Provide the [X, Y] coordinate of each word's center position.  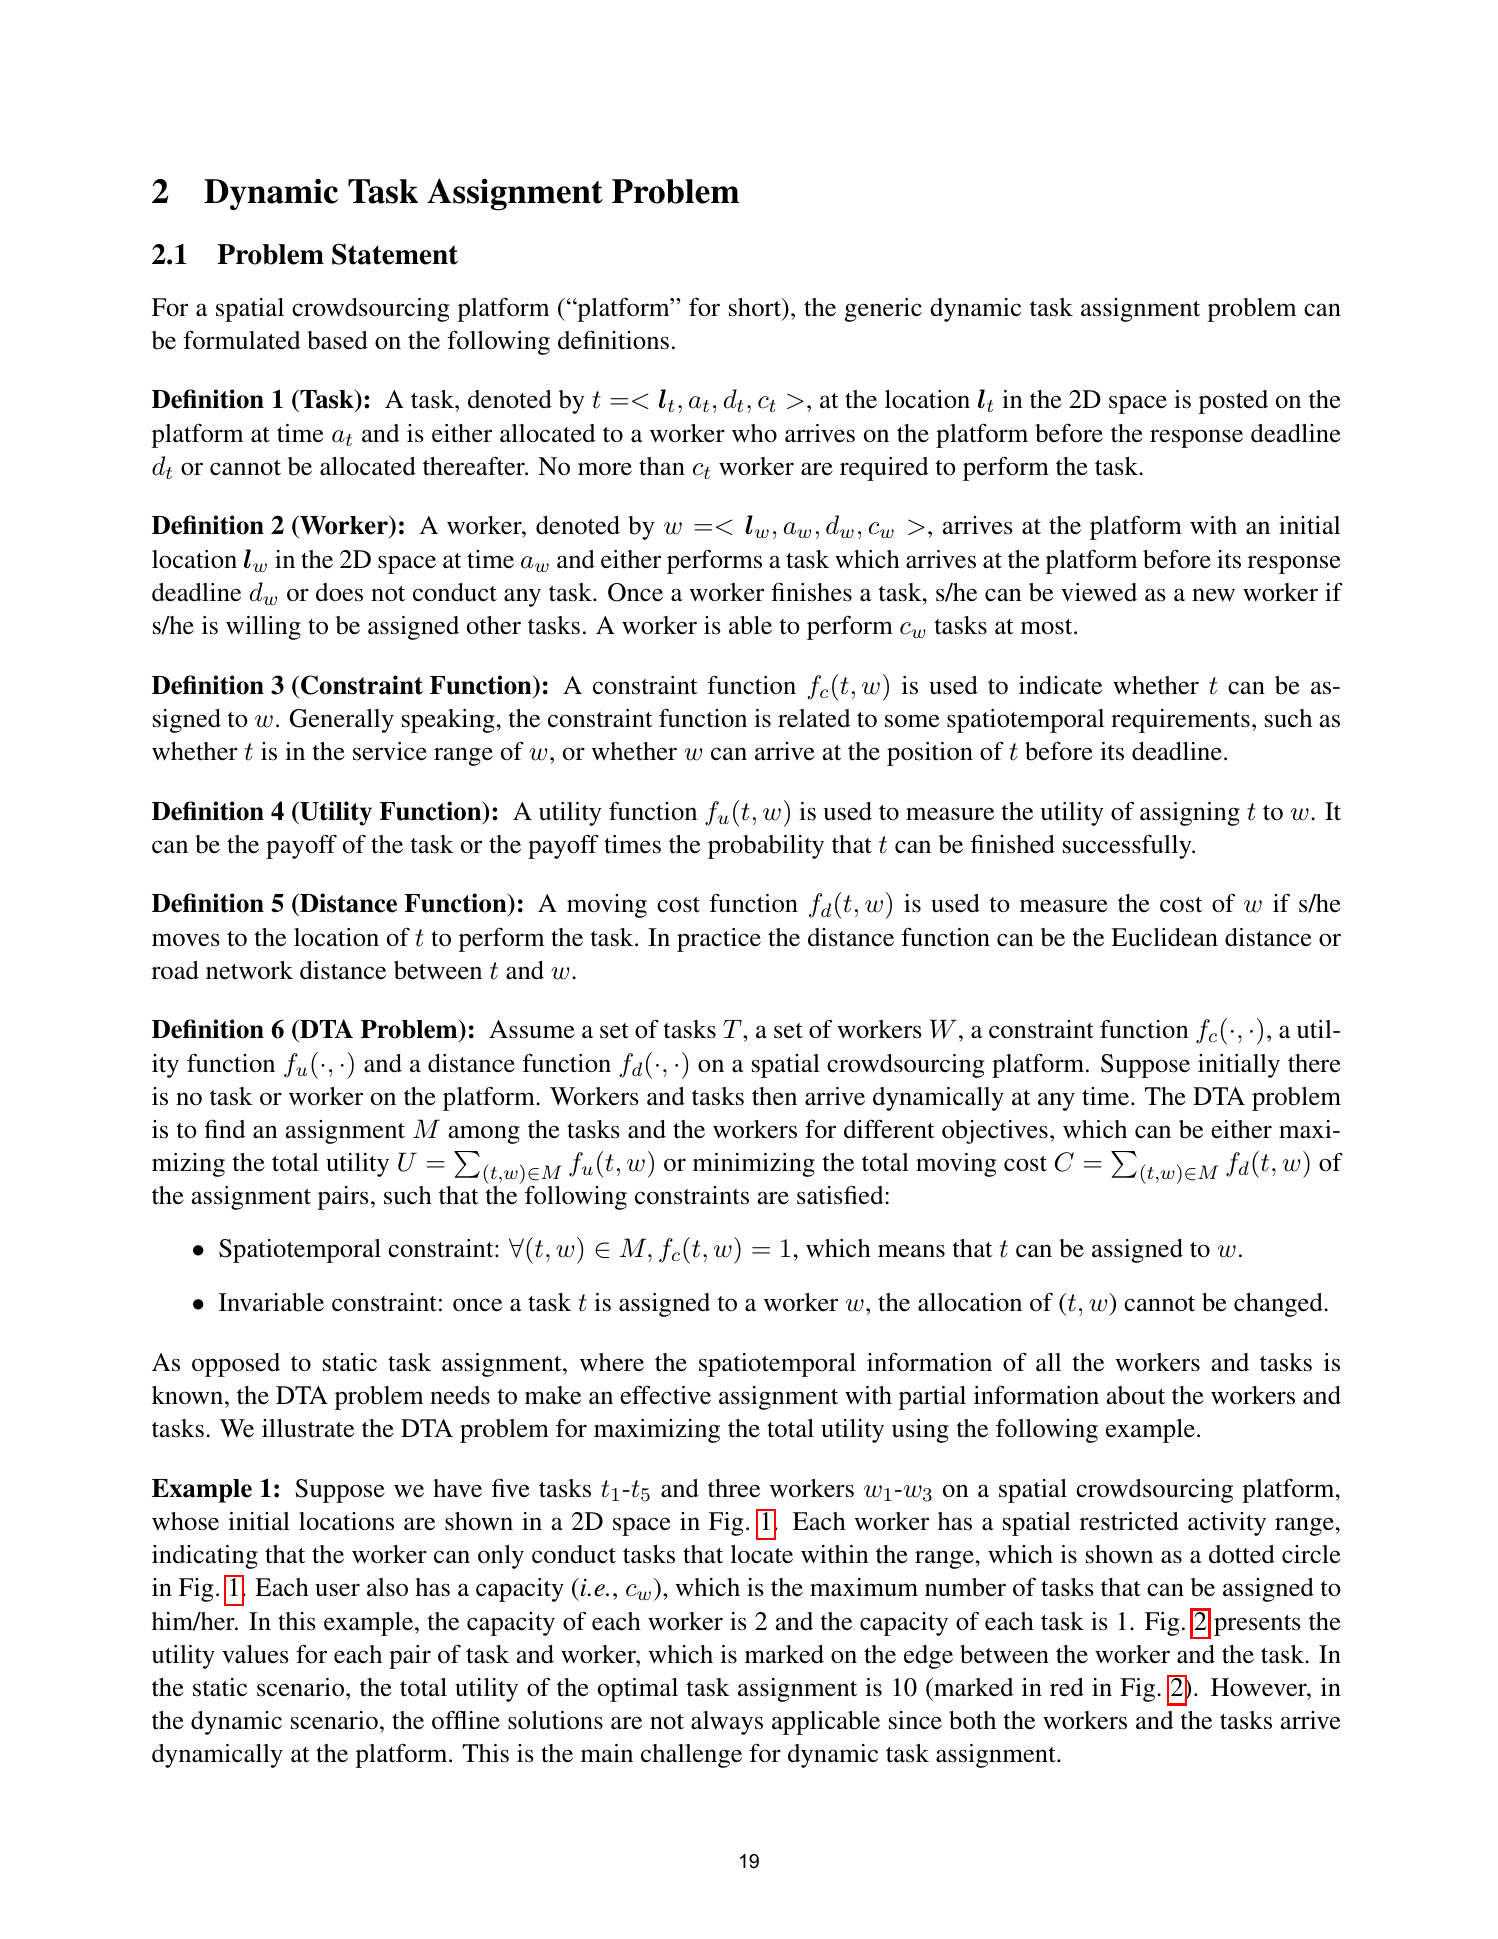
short [756, 307]
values [255, 1654]
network [249, 970]
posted [1233, 402]
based [337, 340]
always [727, 1723]
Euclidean [1164, 937]
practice [719, 940]
